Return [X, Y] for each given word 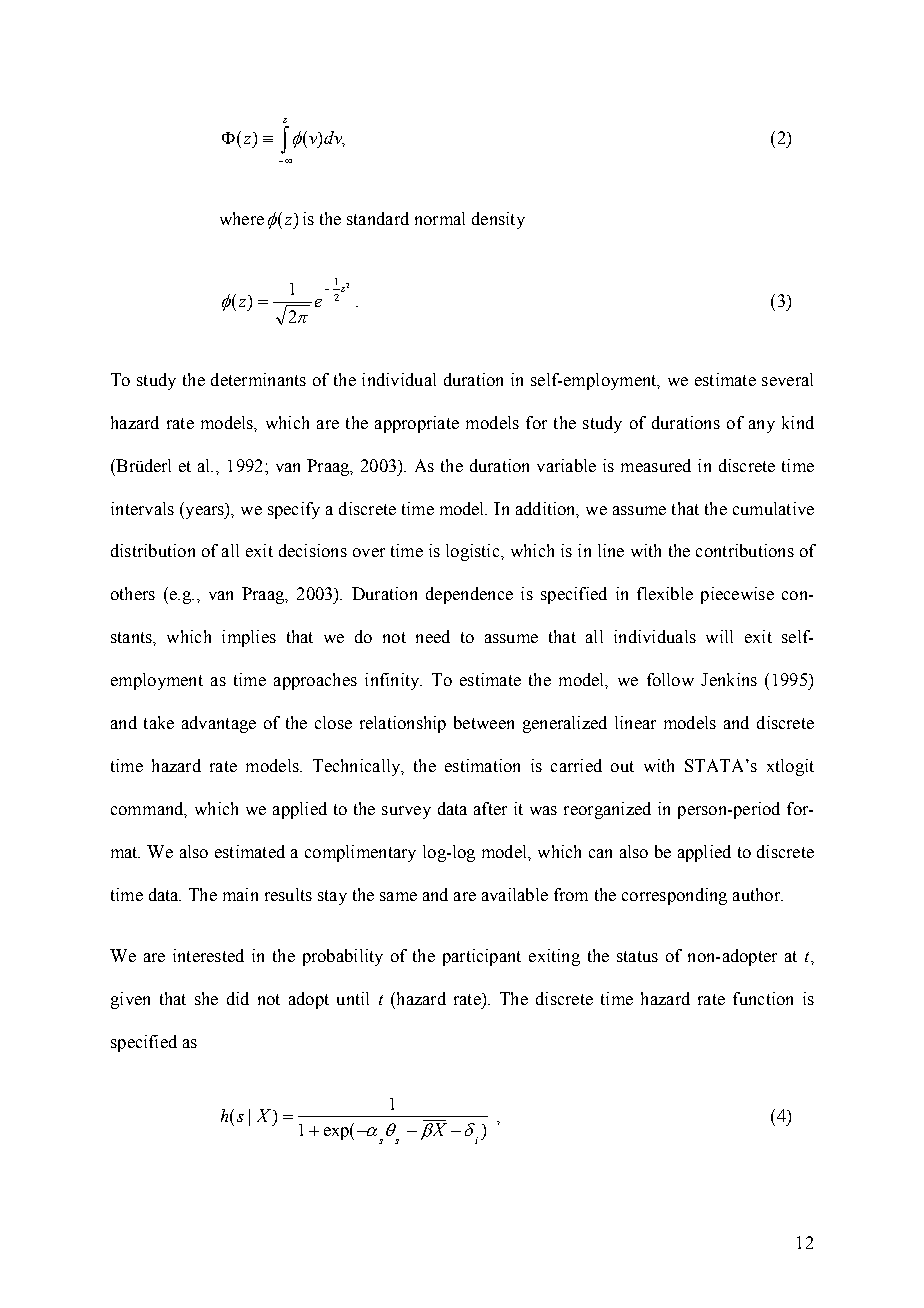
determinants [258, 379]
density [498, 220]
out [622, 766]
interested [208, 955]
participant [482, 957]
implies [249, 638]
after [490, 808]
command [148, 809]
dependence [469, 595]
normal [440, 218]
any [762, 426]
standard [378, 218]
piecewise [737, 595]
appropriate [417, 424]
